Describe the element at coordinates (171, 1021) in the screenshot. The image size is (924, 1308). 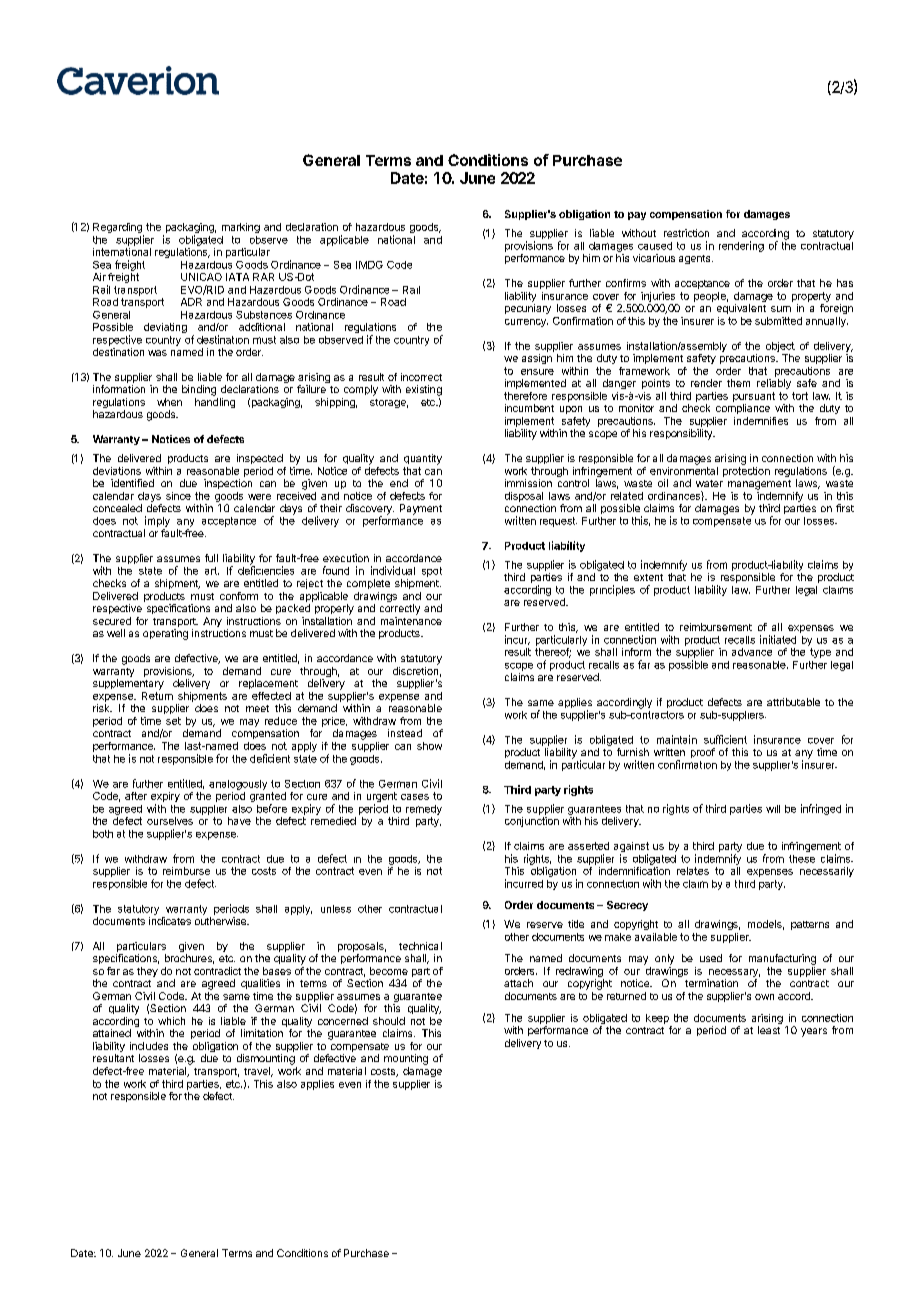
I see `which` at that location.
